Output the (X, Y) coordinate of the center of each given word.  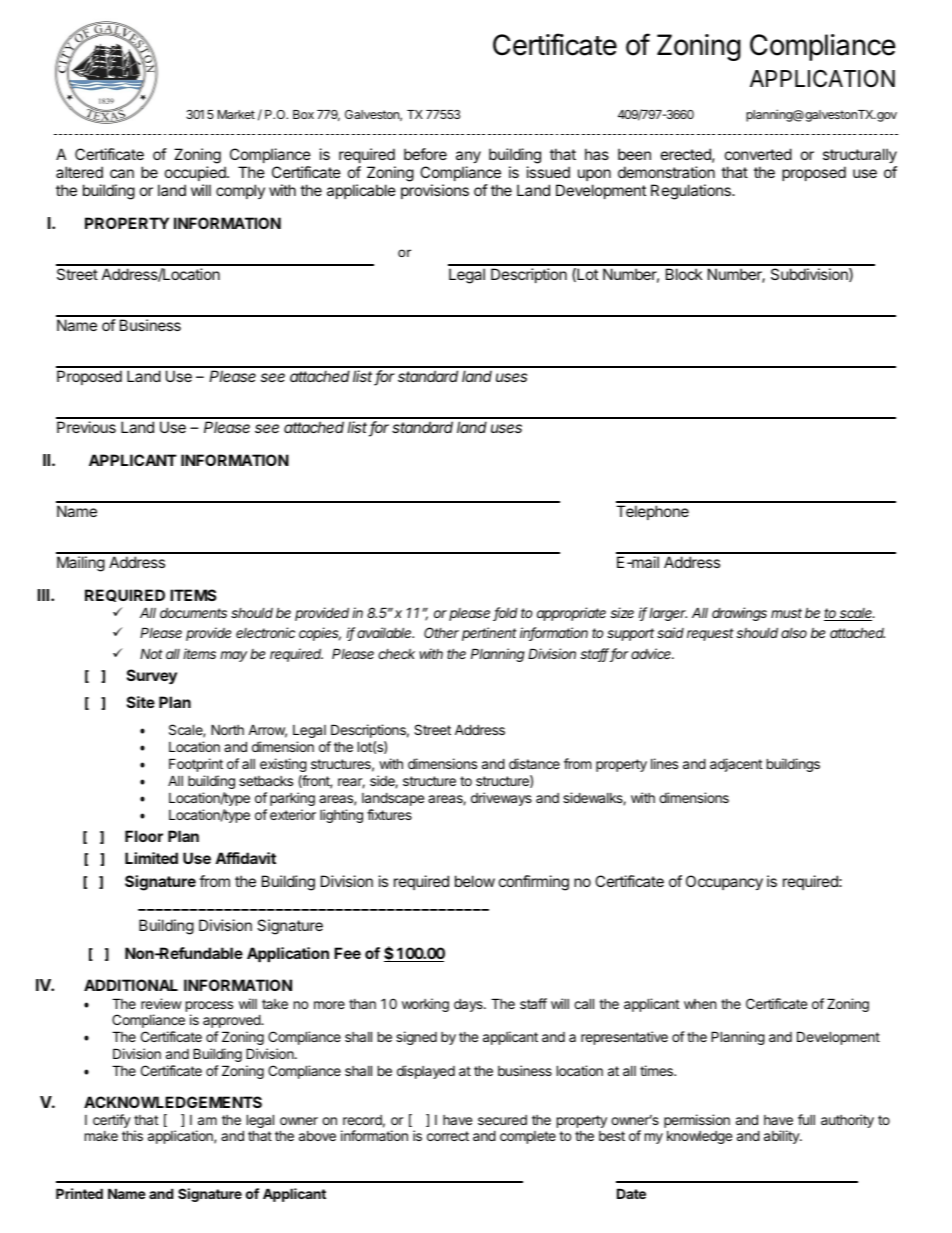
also (794, 633)
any (468, 159)
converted (758, 154)
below (475, 881)
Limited (151, 858)
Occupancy (724, 882)
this (132, 1135)
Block (684, 274)
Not (151, 654)
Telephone (652, 512)
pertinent (489, 634)
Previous (86, 427)
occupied (196, 173)
